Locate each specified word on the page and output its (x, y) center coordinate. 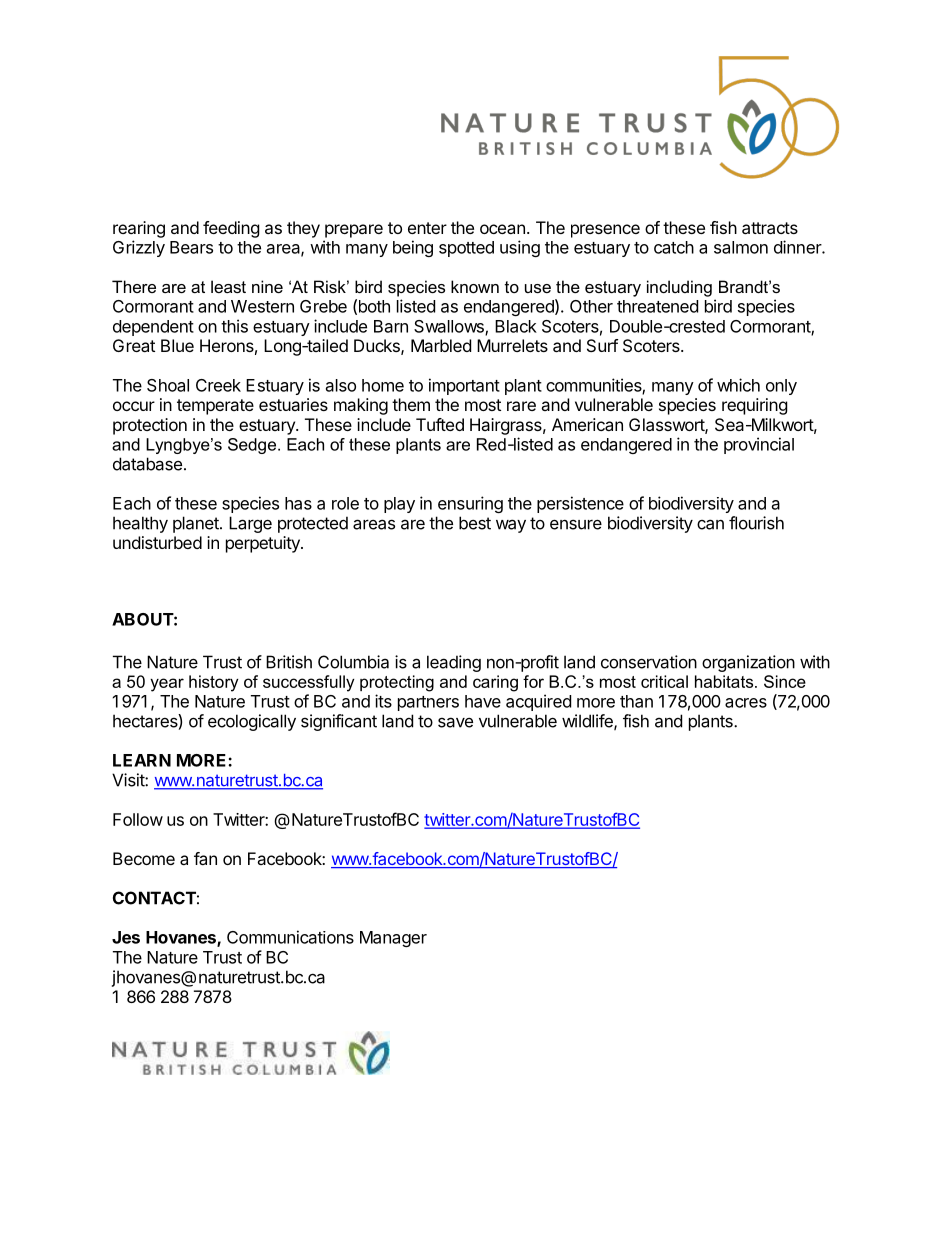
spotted (466, 249)
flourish (756, 523)
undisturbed (157, 542)
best (475, 523)
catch (674, 247)
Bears (191, 247)
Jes (126, 937)
